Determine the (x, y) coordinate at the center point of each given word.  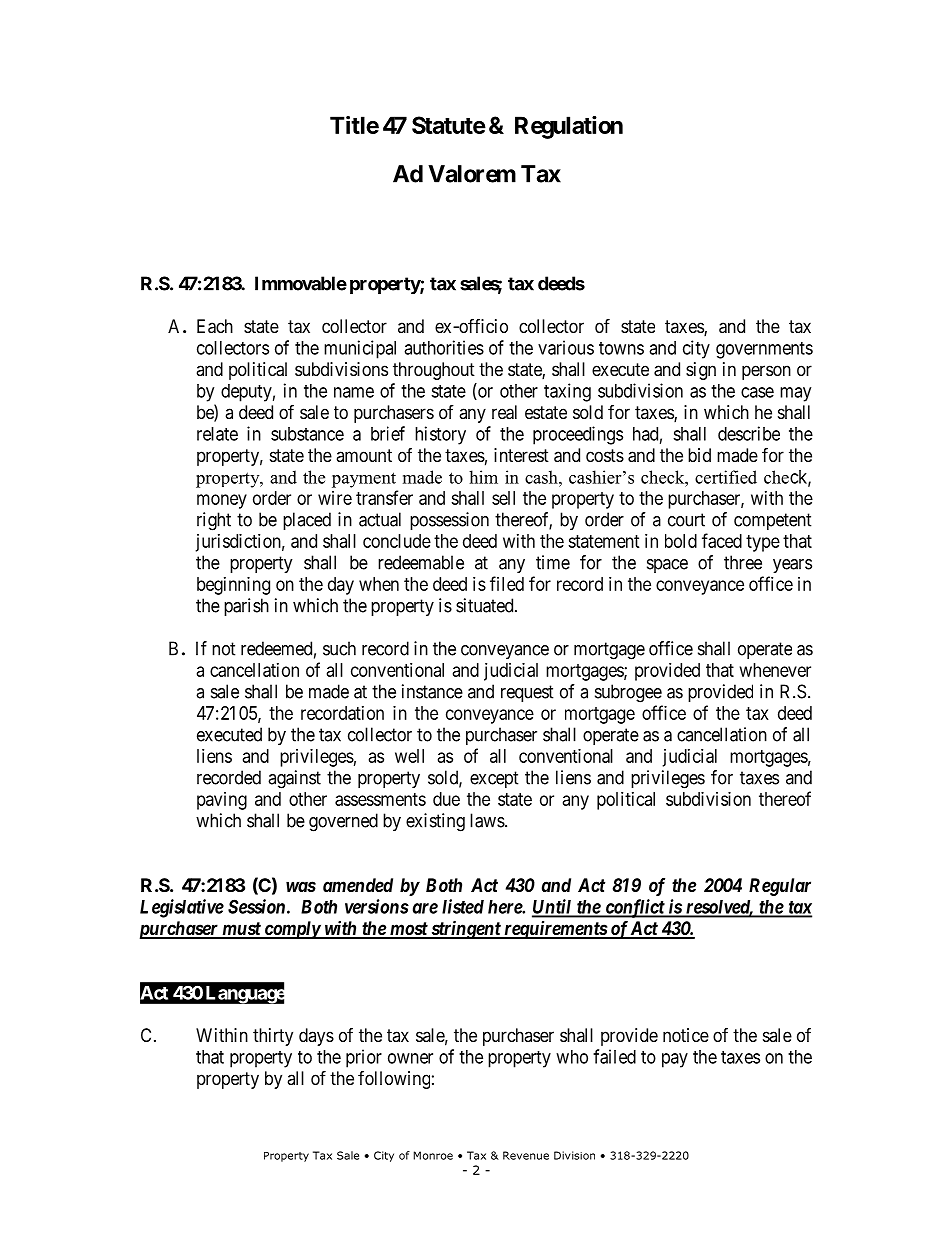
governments (764, 350)
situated (486, 605)
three (743, 562)
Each (215, 326)
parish (246, 607)
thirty (273, 1037)
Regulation (569, 127)
